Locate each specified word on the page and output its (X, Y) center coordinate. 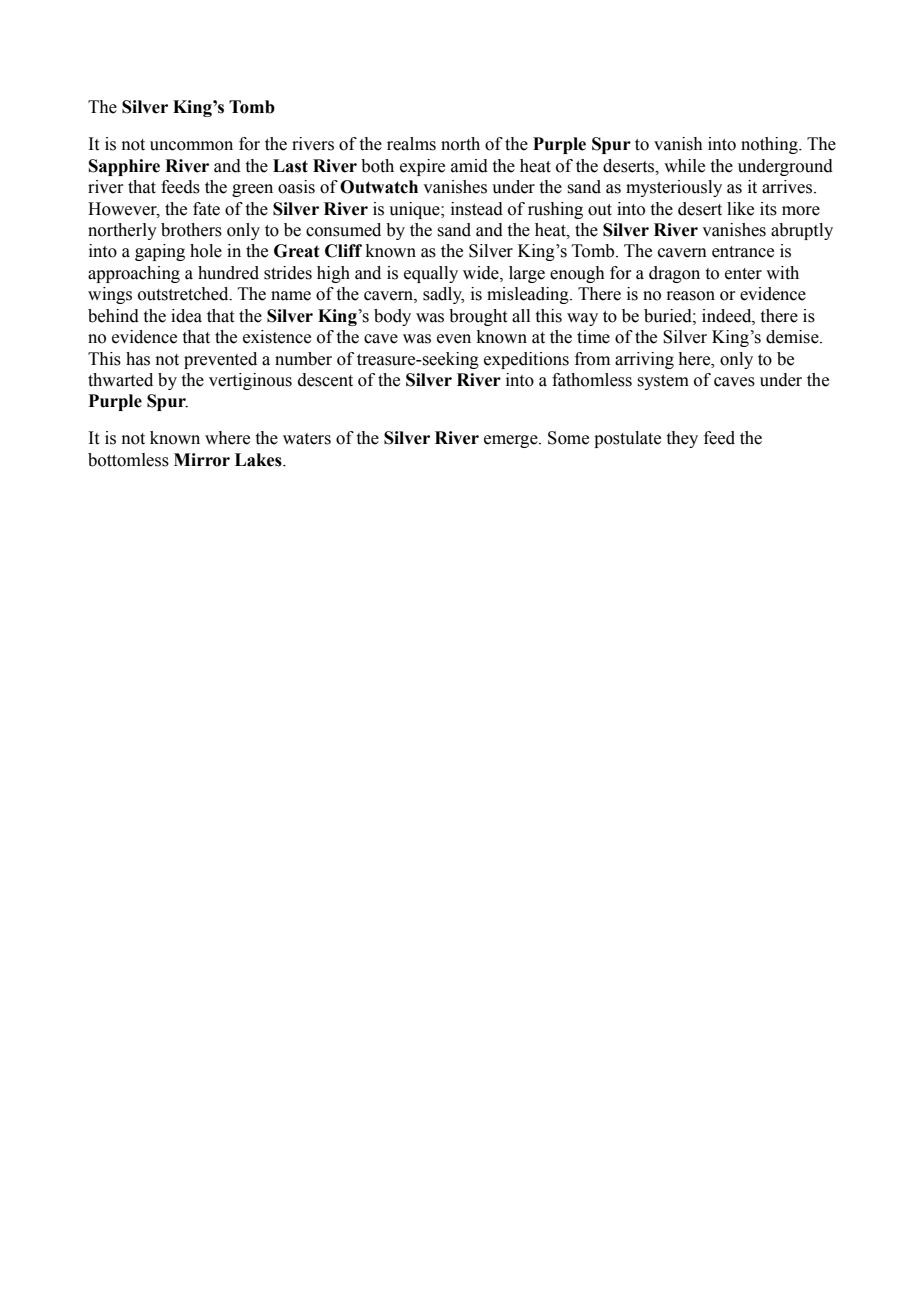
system (663, 382)
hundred (228, 273)
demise (793, 337)
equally (431, 274)
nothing (770, 145)
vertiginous (250, 381)
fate (206, 209)
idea (186, 316)
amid (469, 166)
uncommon (191, 146)
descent (325, 380)
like (740, 209)
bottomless (128, 460)
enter (743, 274)
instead (477, 209)
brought (478, 317)
